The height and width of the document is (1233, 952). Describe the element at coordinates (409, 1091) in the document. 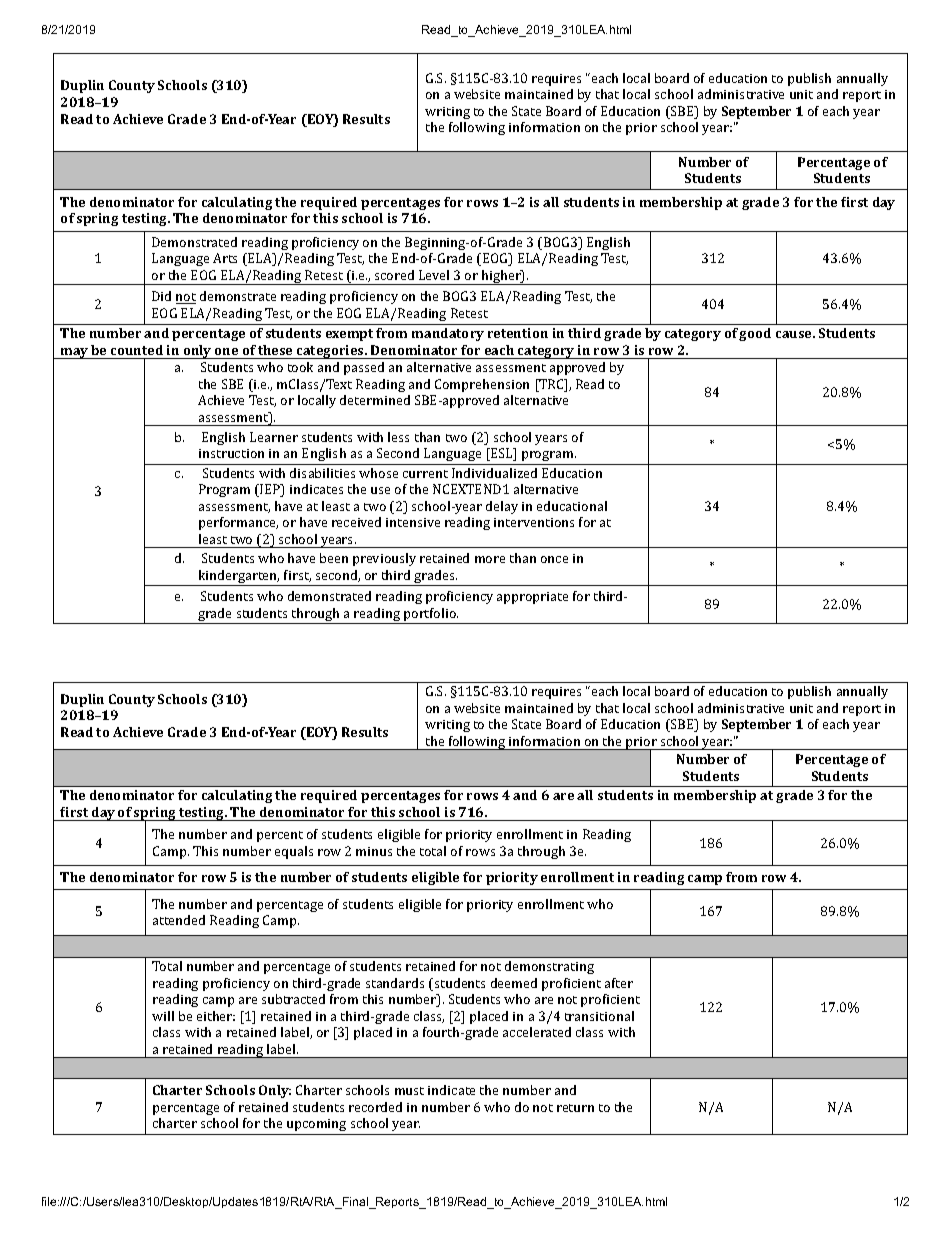

I see `must` at that location.
